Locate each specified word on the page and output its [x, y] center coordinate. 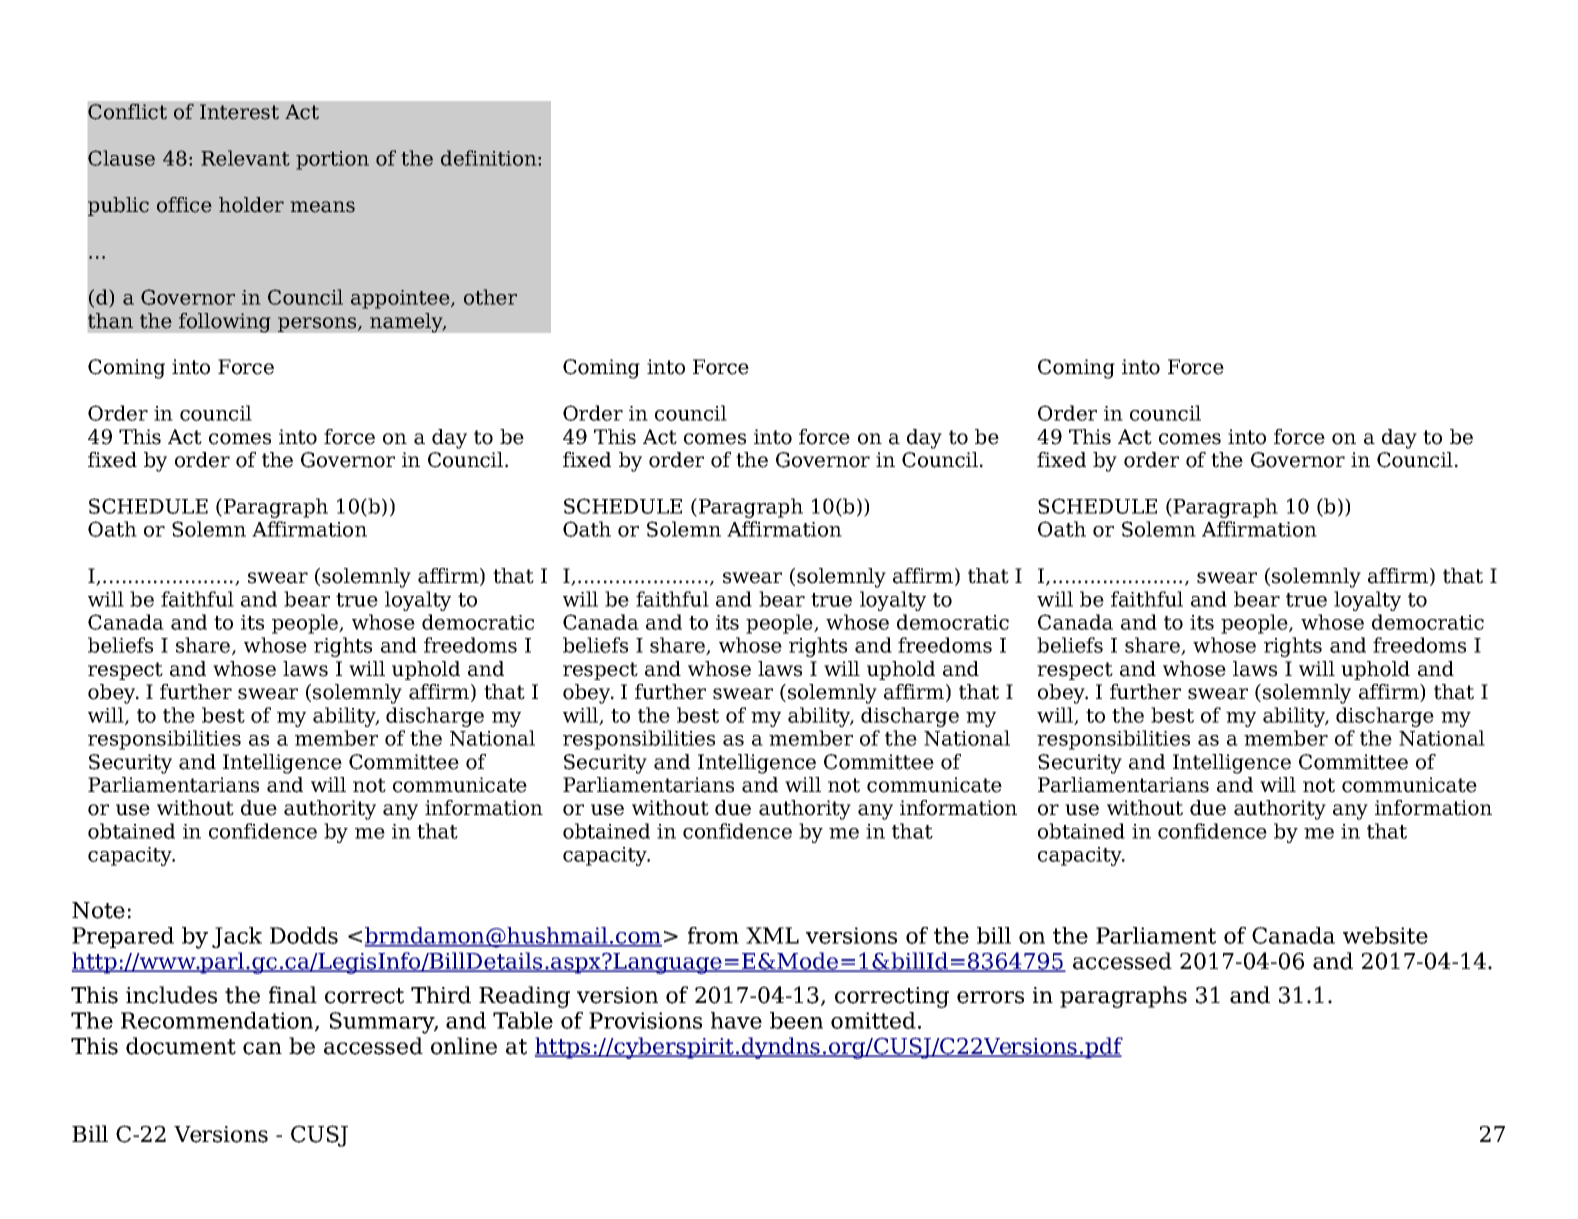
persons [318, 324]
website [1385, 935]
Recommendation [218, 1021]
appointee [401, 299]
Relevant [245, 158]
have [736, 1020]
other [490, 297]
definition [490, 158]
